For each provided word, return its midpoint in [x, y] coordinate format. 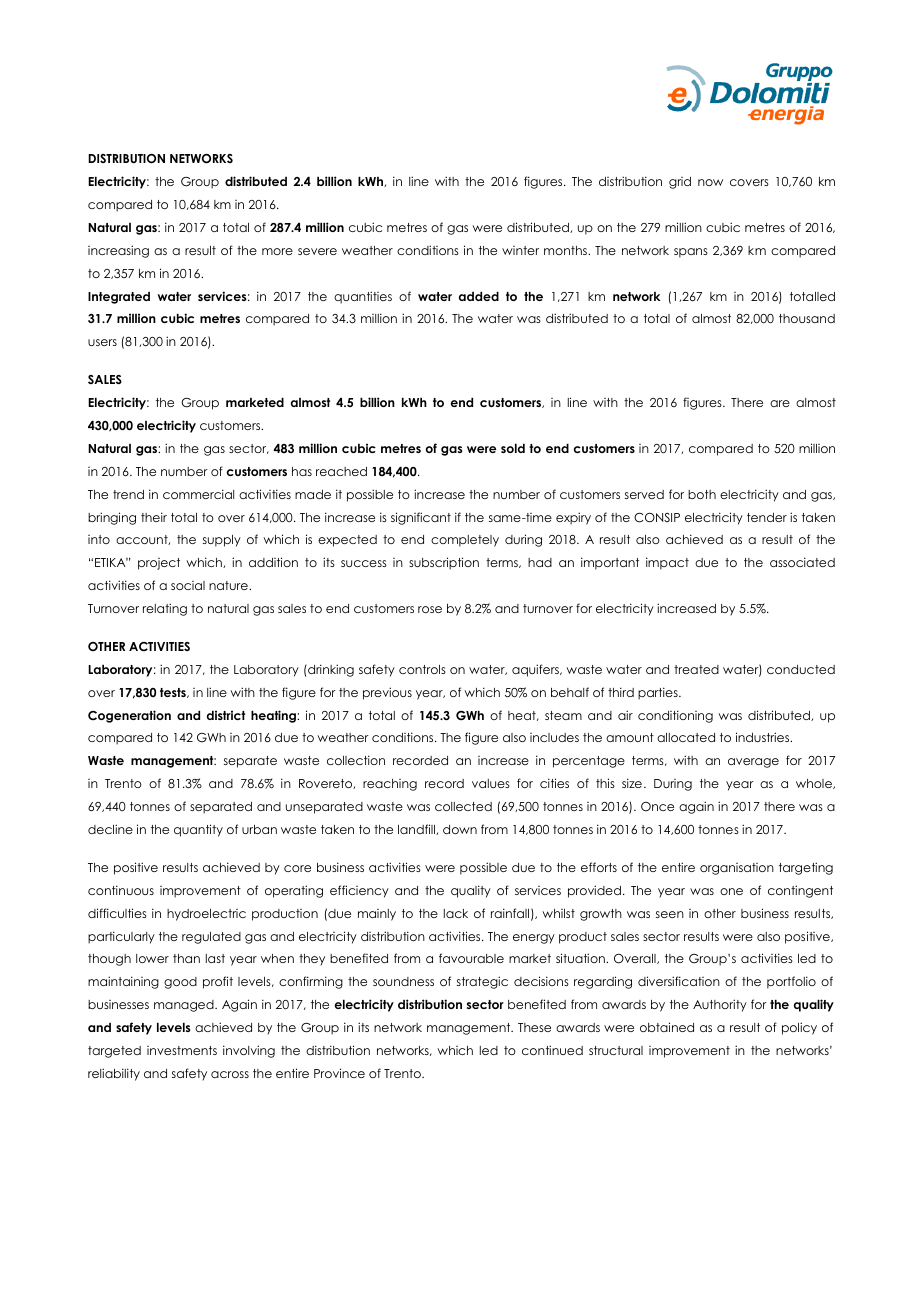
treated [696, 669]
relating [165, 609]
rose [430, 609]
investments [182, 1050]
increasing [118, 251]
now [710, 182]
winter [520, 250]
